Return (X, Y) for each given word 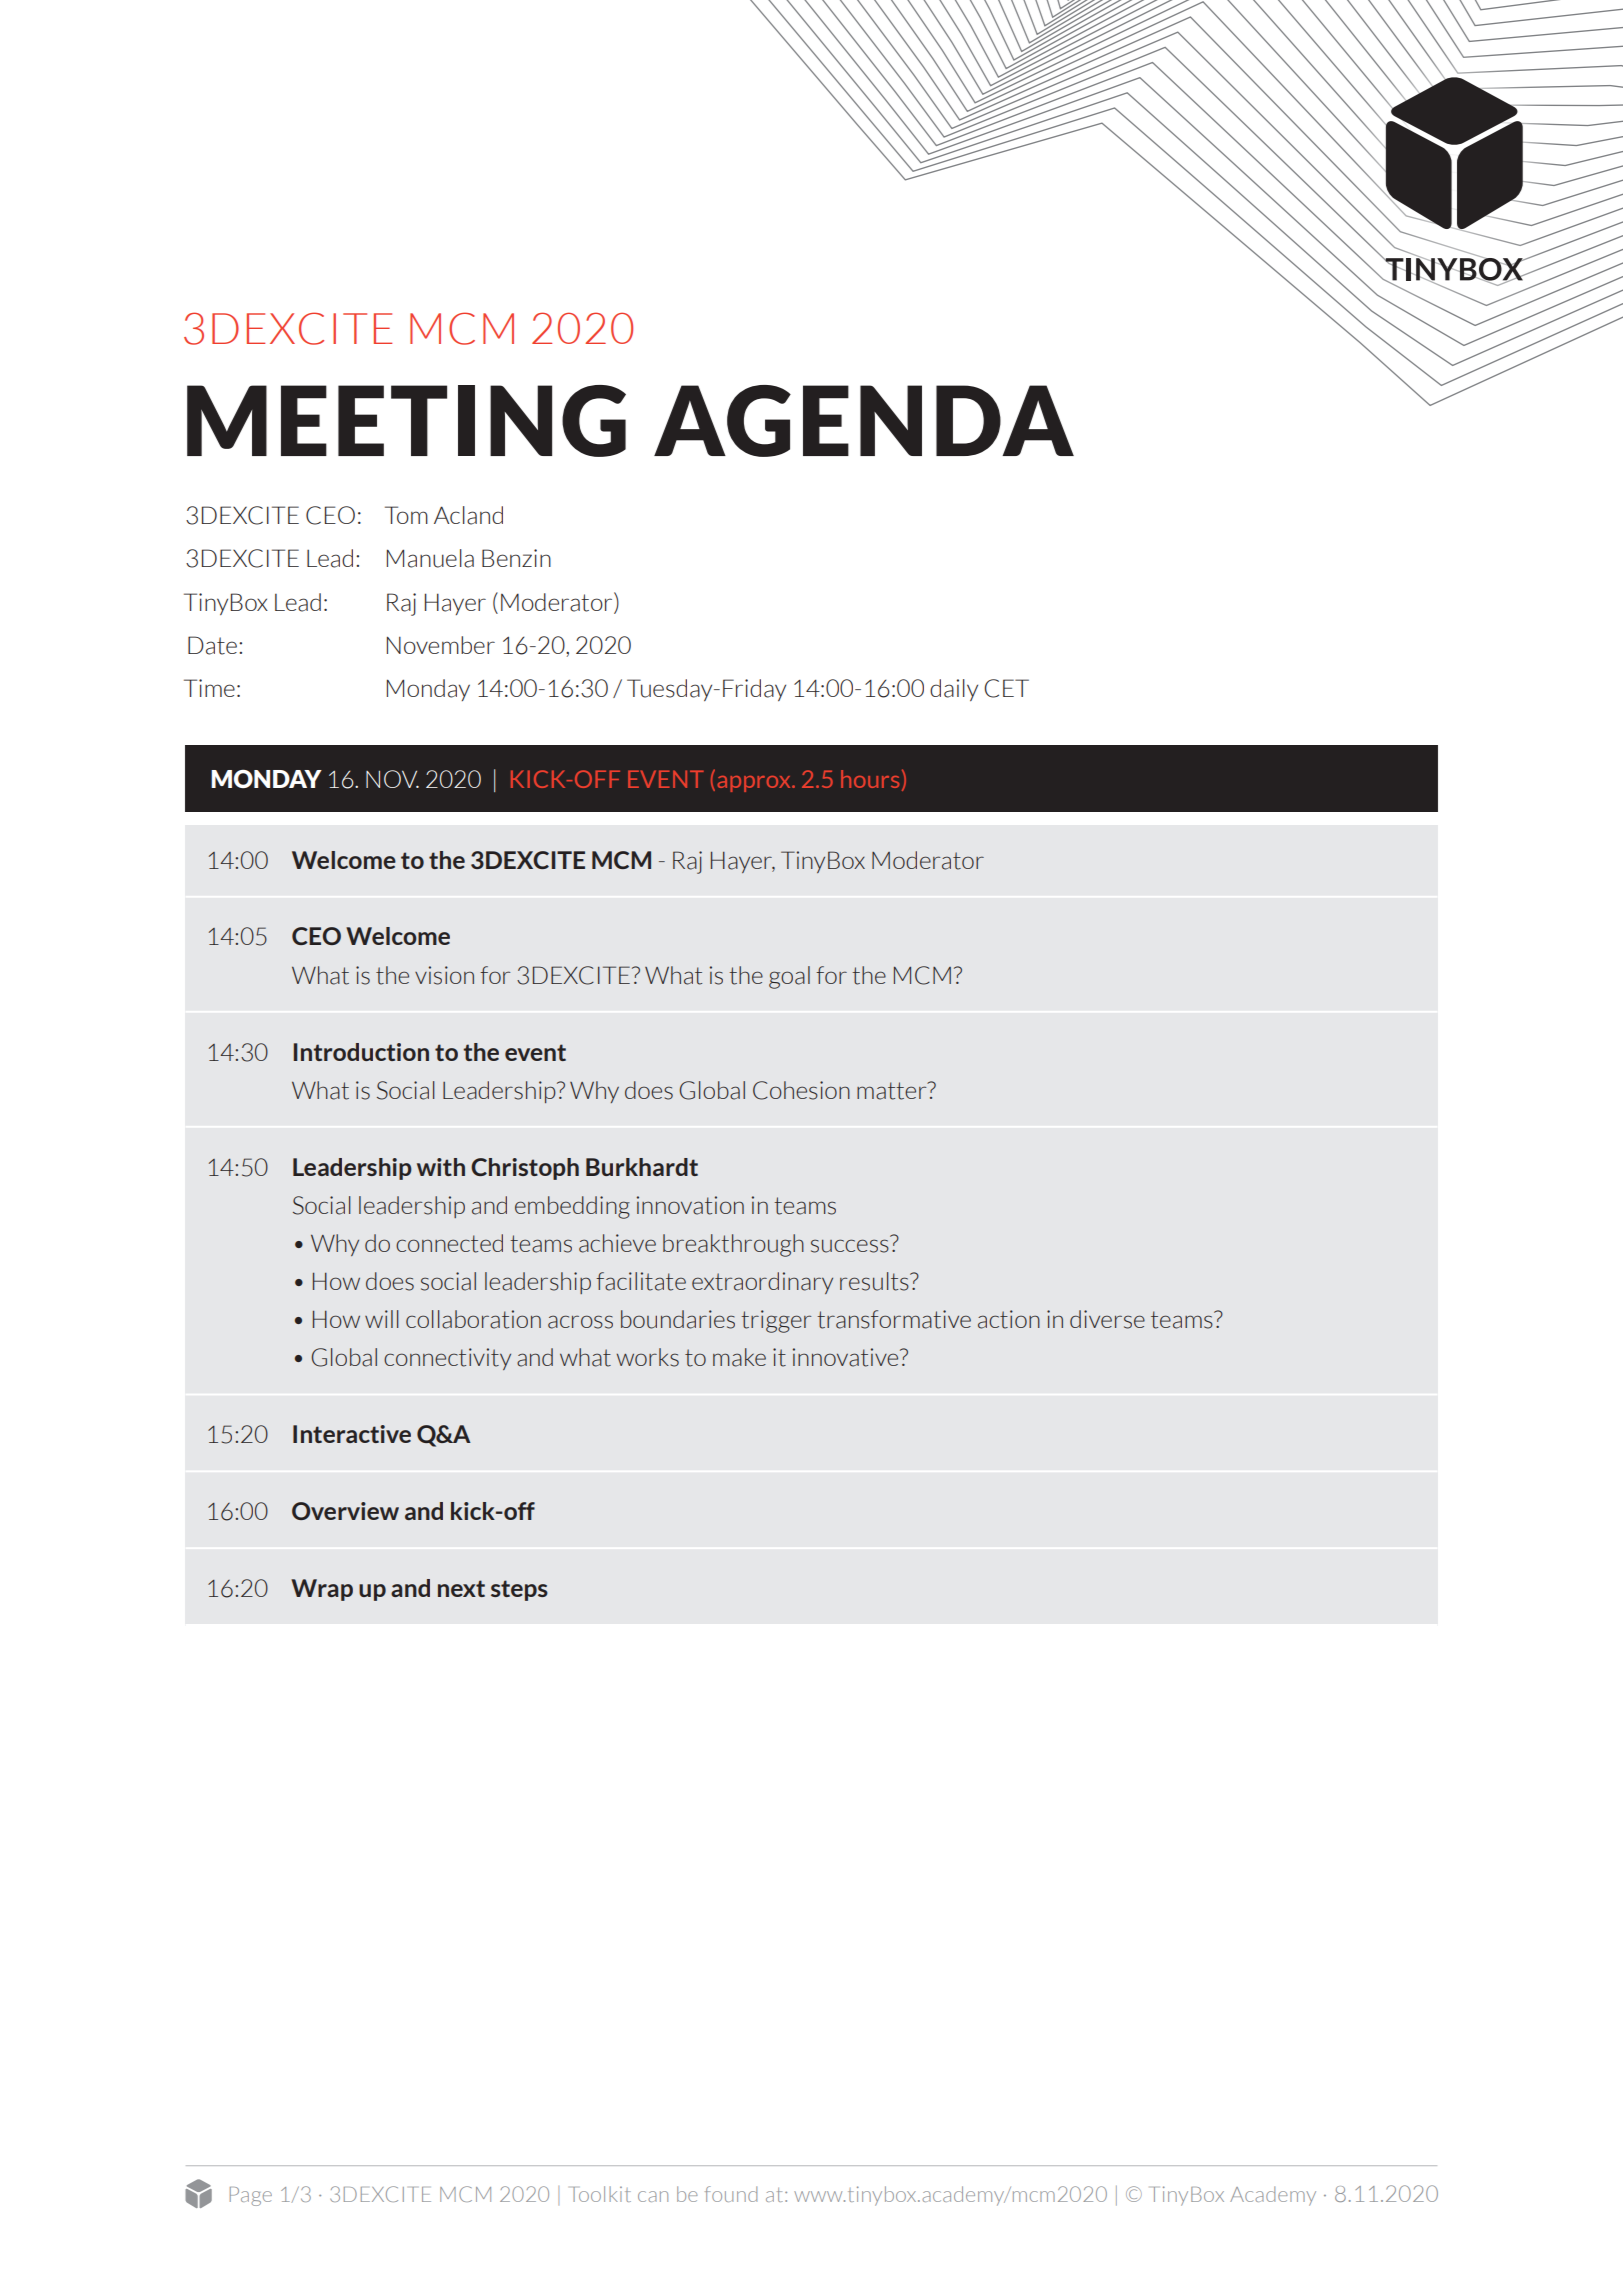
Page (251, 2196)
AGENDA (864, 421)
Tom (406, 515)
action (1009, 1319)
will (382, 1319)
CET (1006, 688)
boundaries (678, 1319)
